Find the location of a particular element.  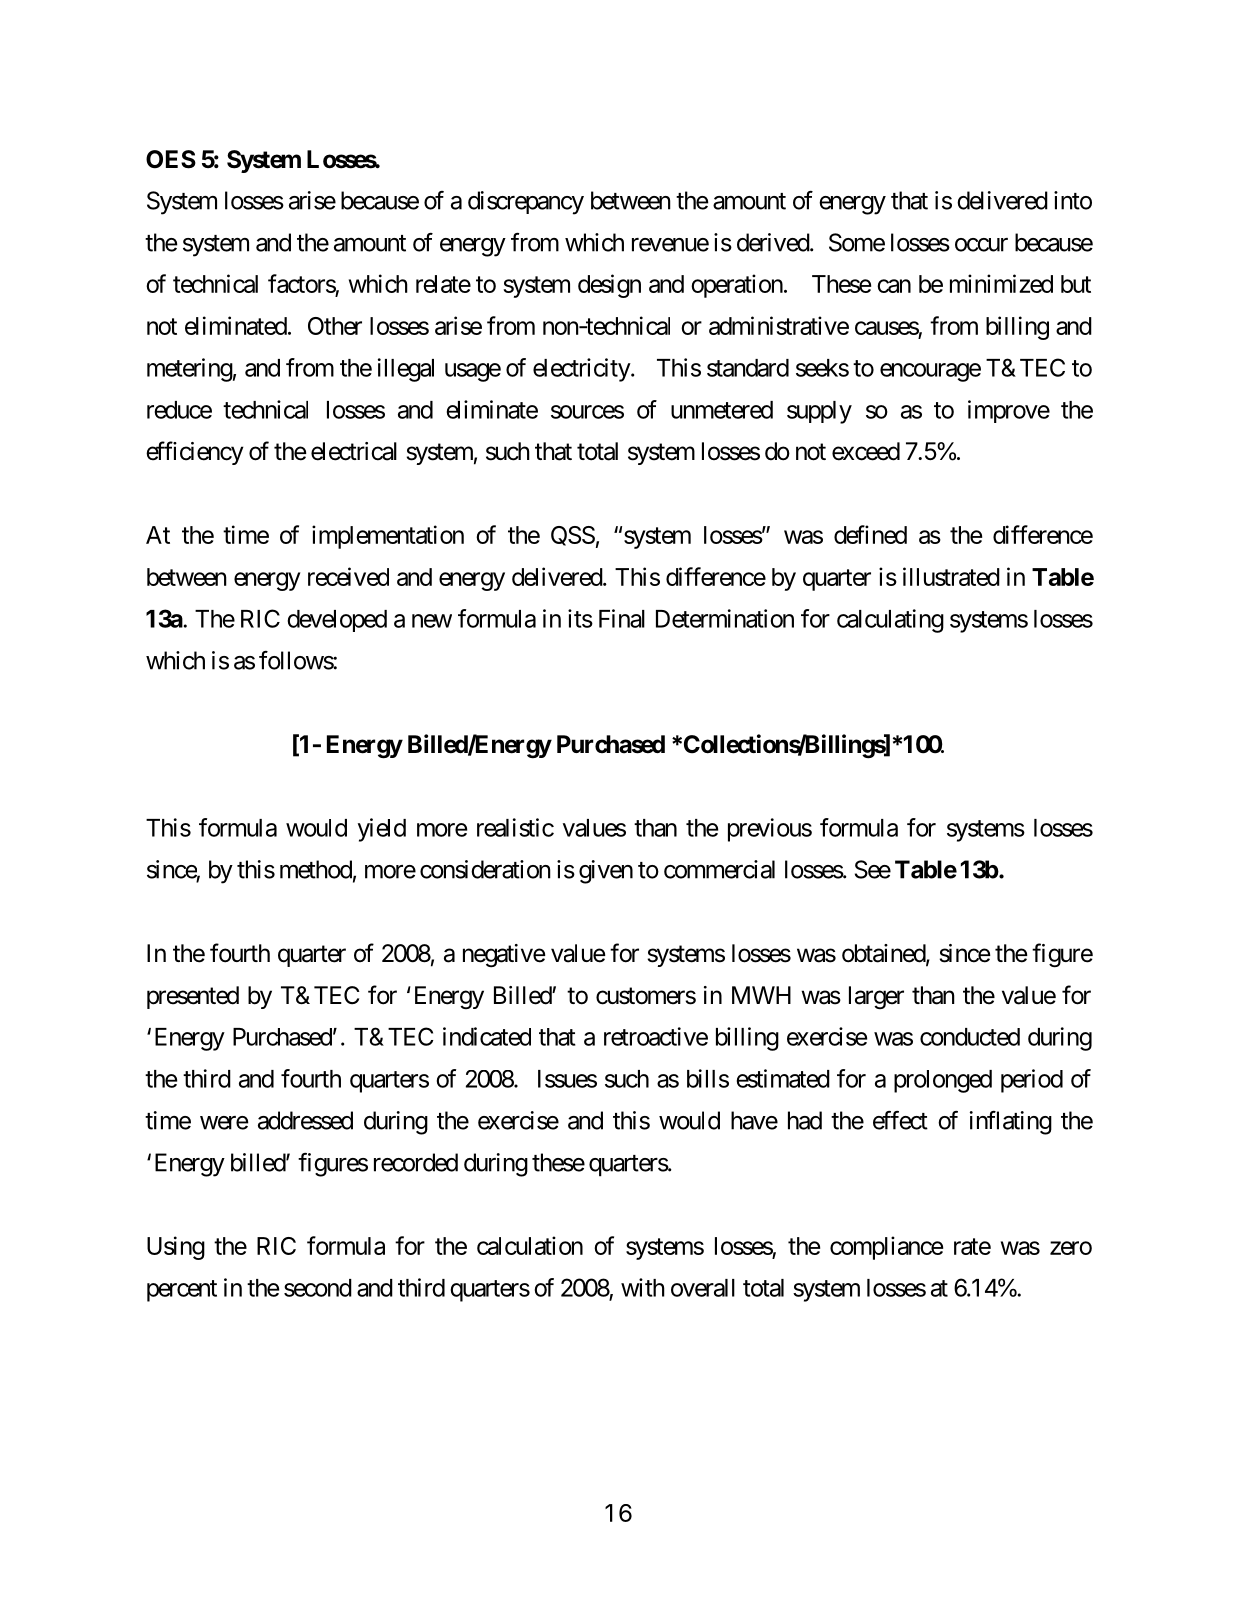

exceed is located at coordinates (866, 451).
